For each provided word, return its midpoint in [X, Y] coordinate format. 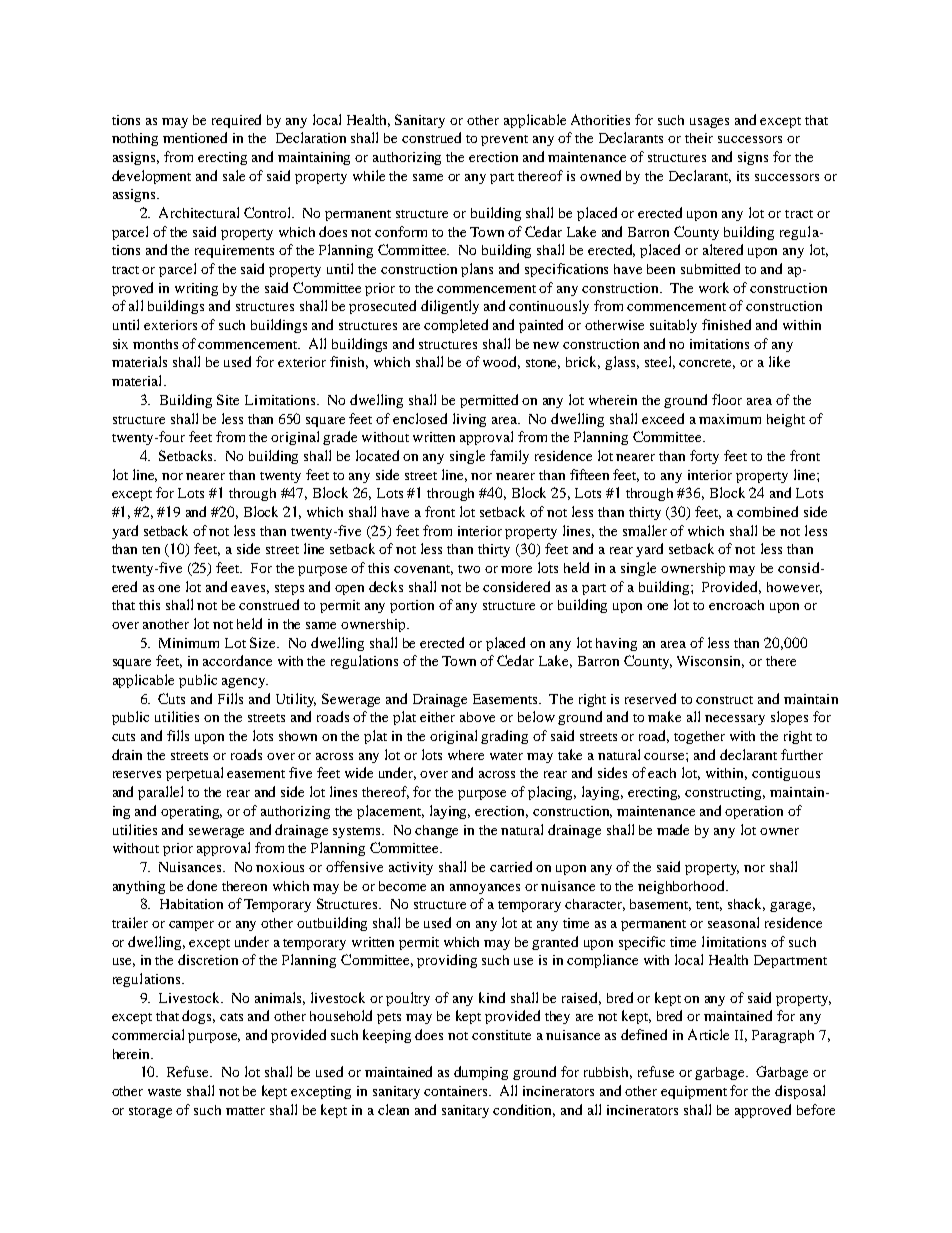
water [506, 756]
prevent [504, 140]
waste [164, 1092]
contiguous [786, 774]
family [509, 457]
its [743, 176]
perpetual [194, 774]
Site [228, 399]
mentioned [195, 137]
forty [704, 457]
